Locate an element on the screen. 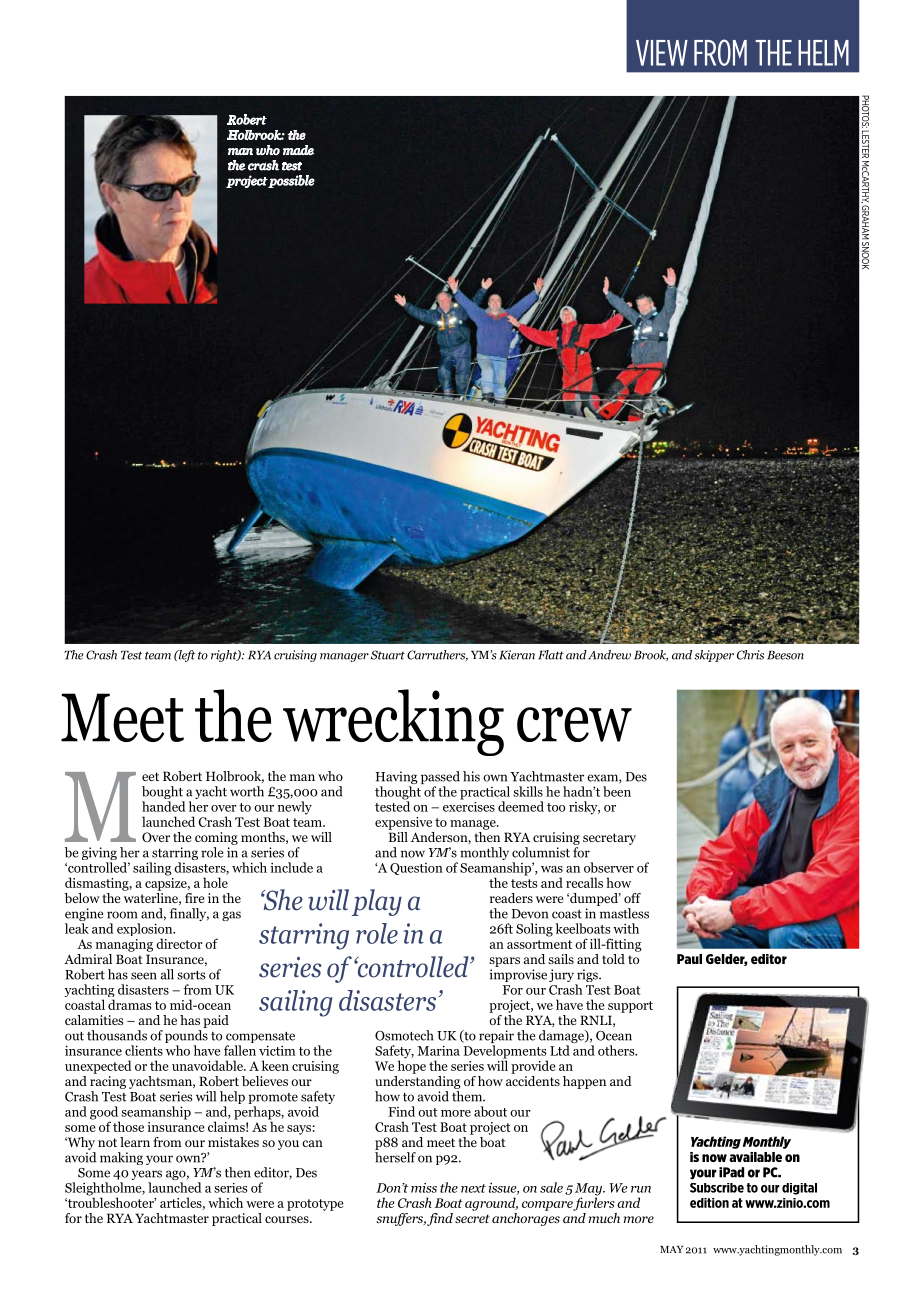 The height and width of the screenshot is (1296, 924). possible is located at coordinates (291, 181).
